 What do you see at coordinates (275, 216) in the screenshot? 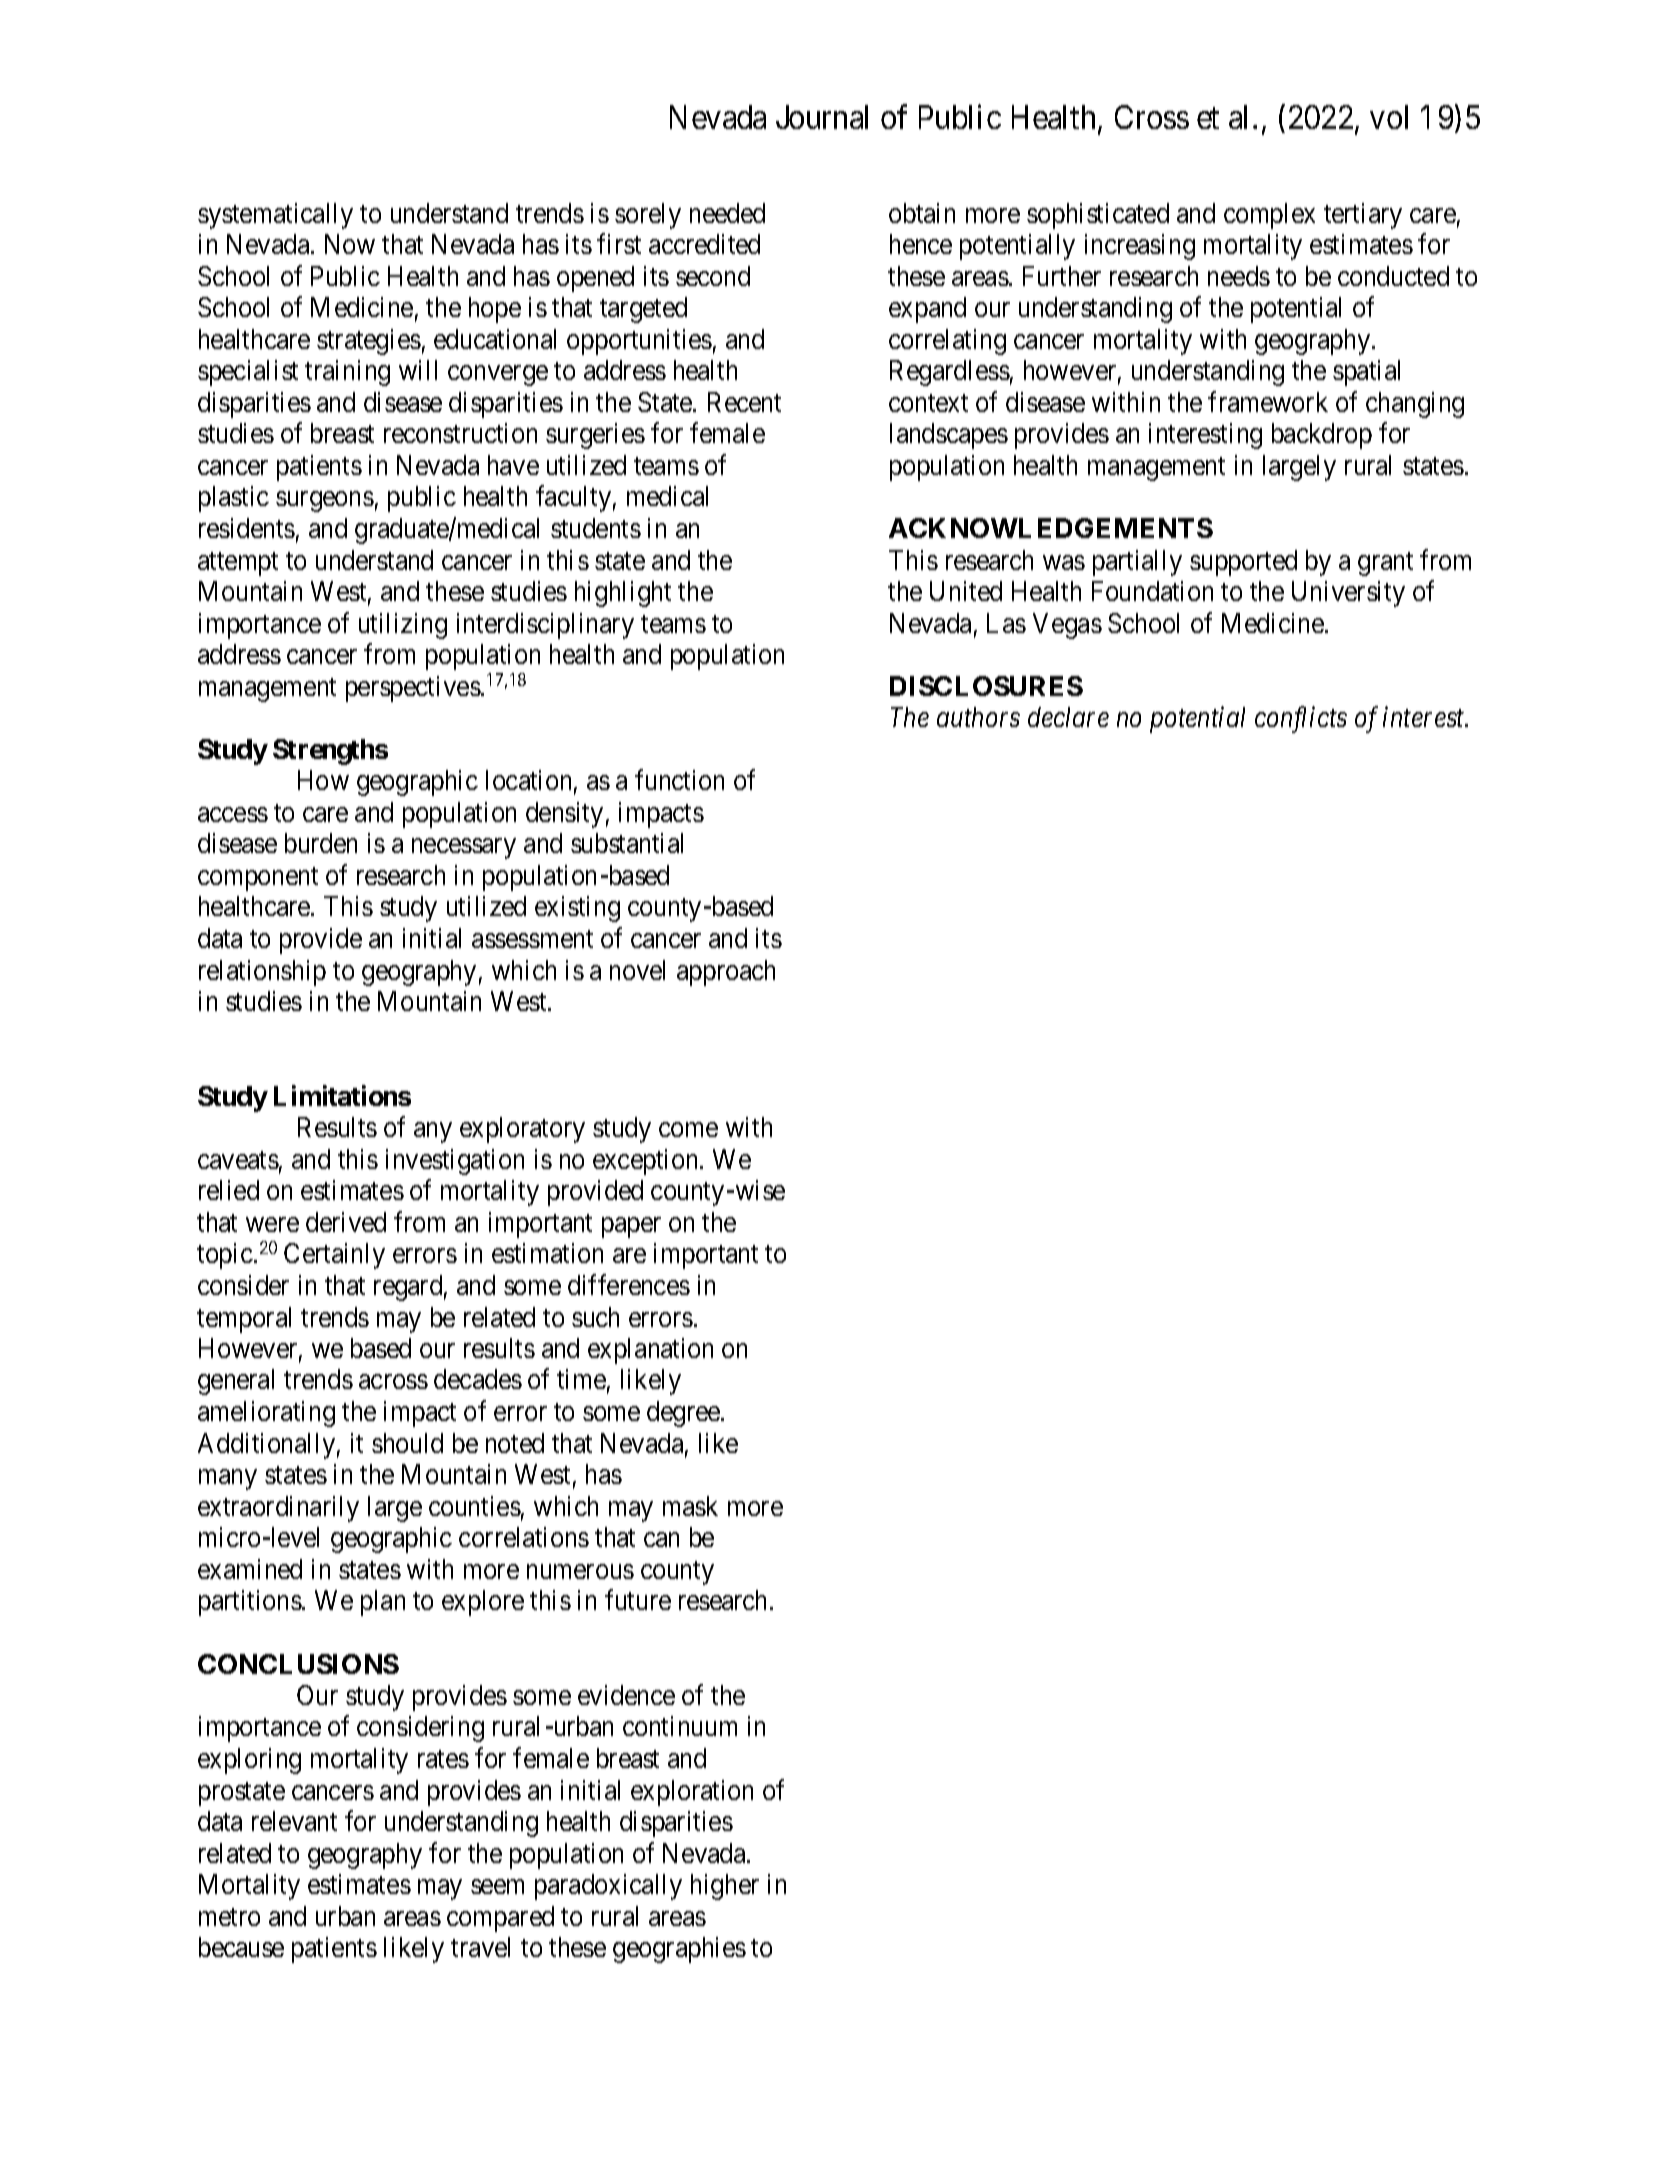
I see `systematically` at bounding box center [275, 216].
